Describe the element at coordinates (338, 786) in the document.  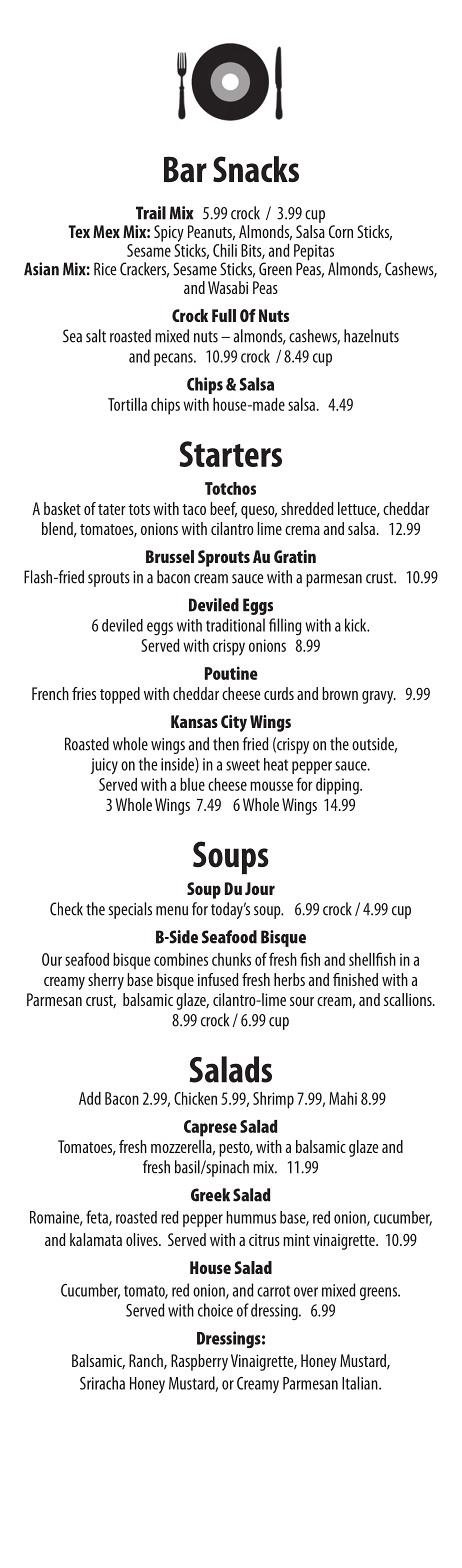
I see `dipping` at that location.
